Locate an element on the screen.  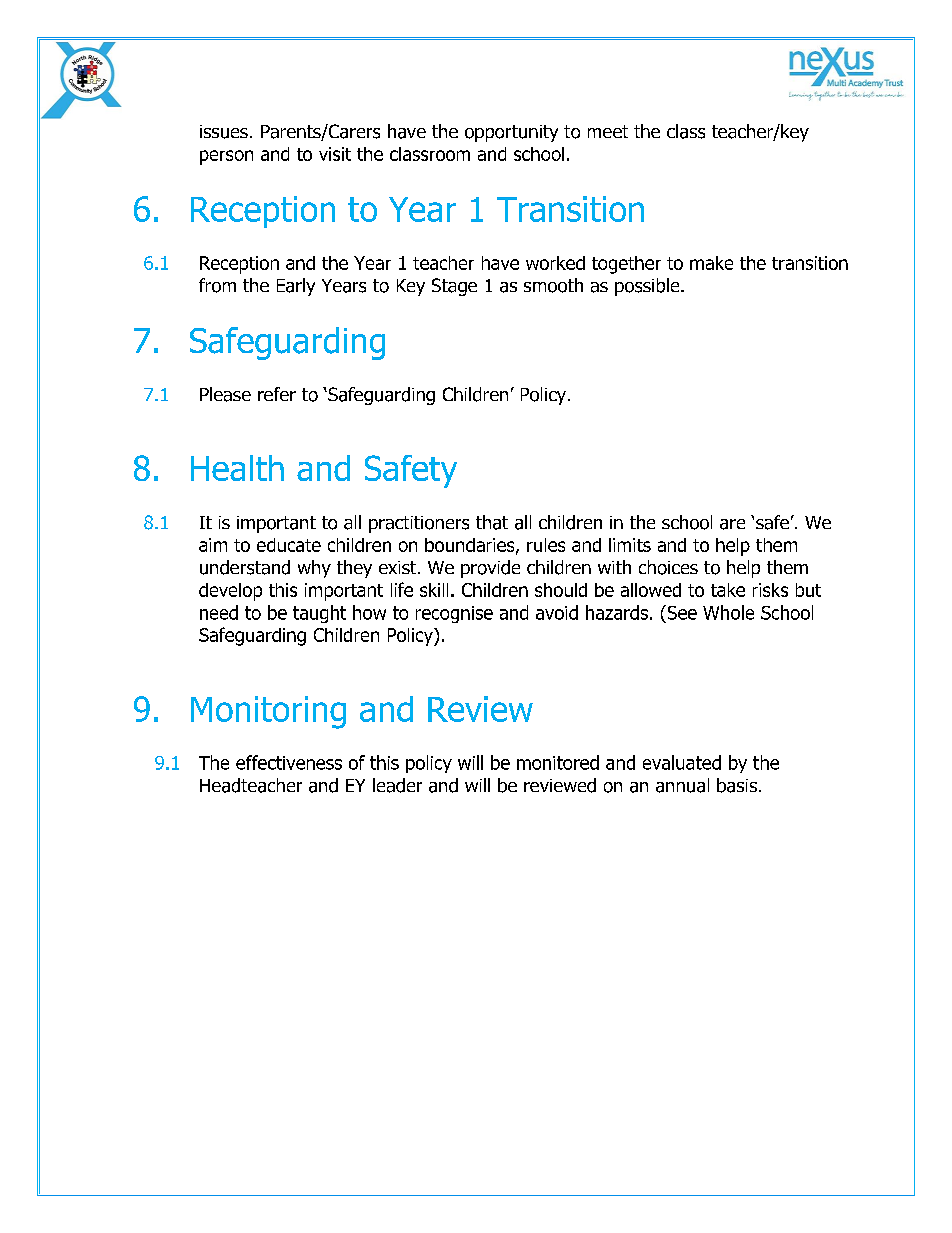
Early is located at coordinates (296, 287).
